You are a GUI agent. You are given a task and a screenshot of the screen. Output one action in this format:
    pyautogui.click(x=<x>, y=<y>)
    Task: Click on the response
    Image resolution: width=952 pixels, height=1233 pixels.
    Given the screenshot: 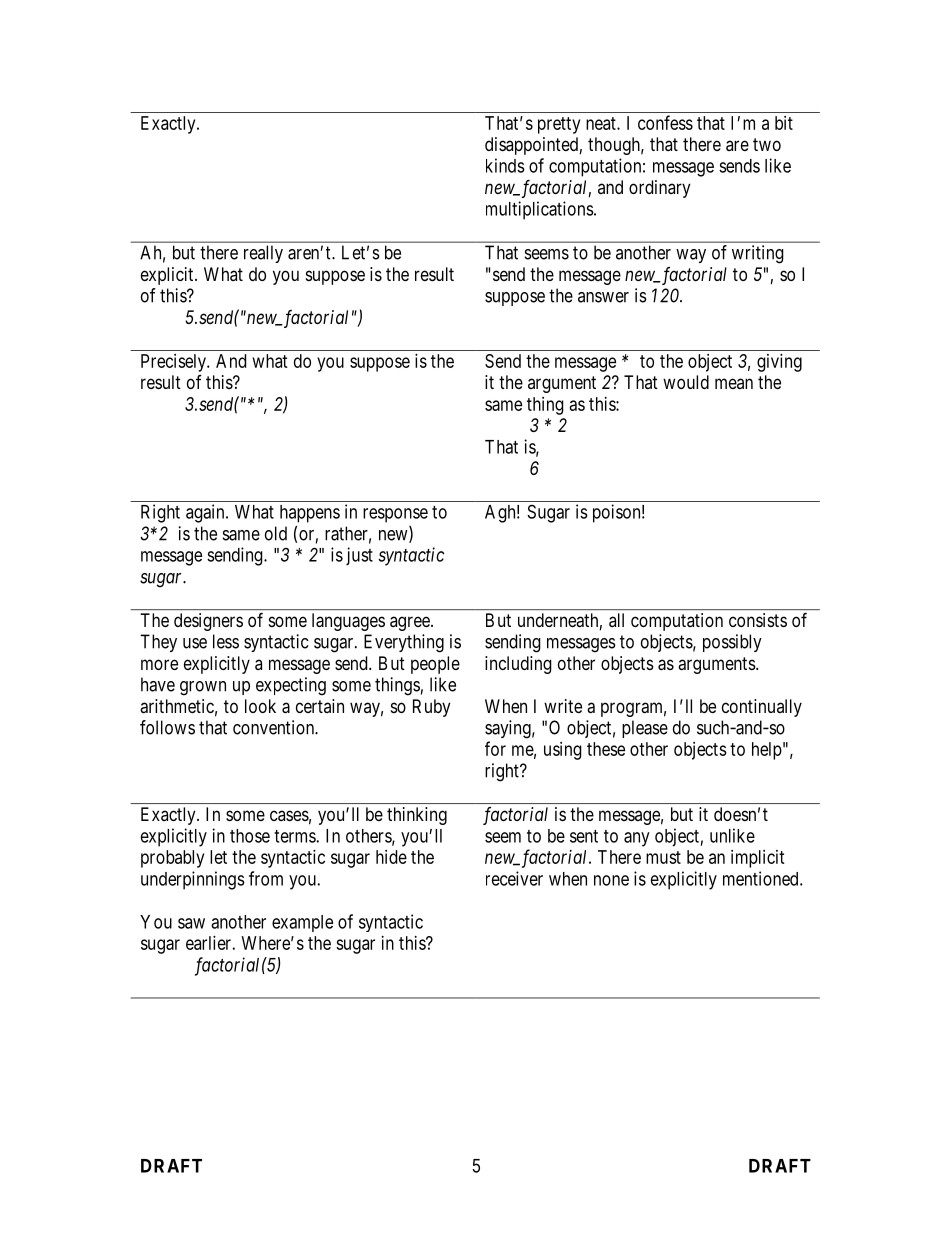 What is the action you would take?
    pyautogui.click(x=395, y=515)
